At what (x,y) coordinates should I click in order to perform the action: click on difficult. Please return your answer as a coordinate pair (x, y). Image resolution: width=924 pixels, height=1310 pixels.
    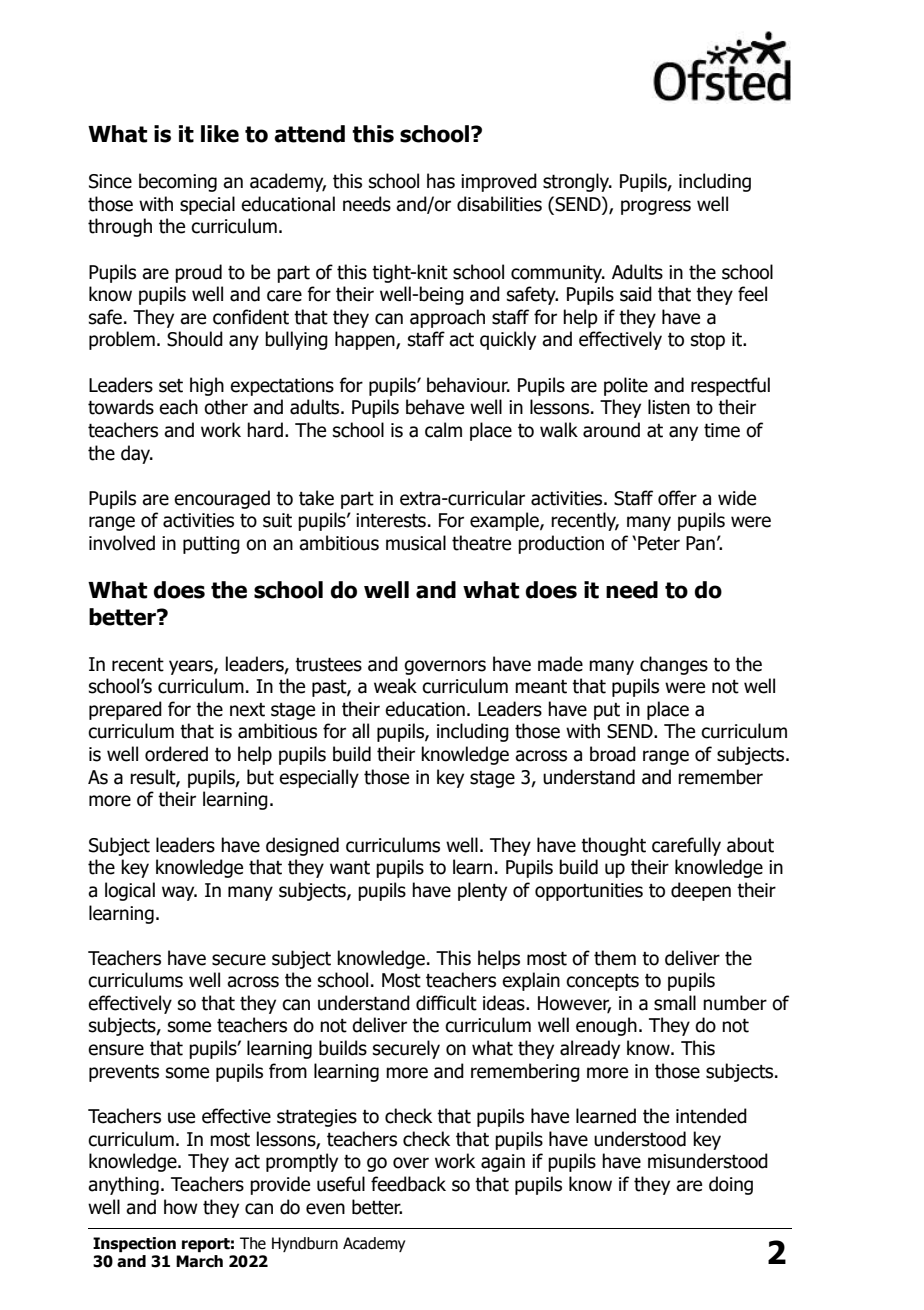
    Looking at the image, I should click on (446, 1003).
